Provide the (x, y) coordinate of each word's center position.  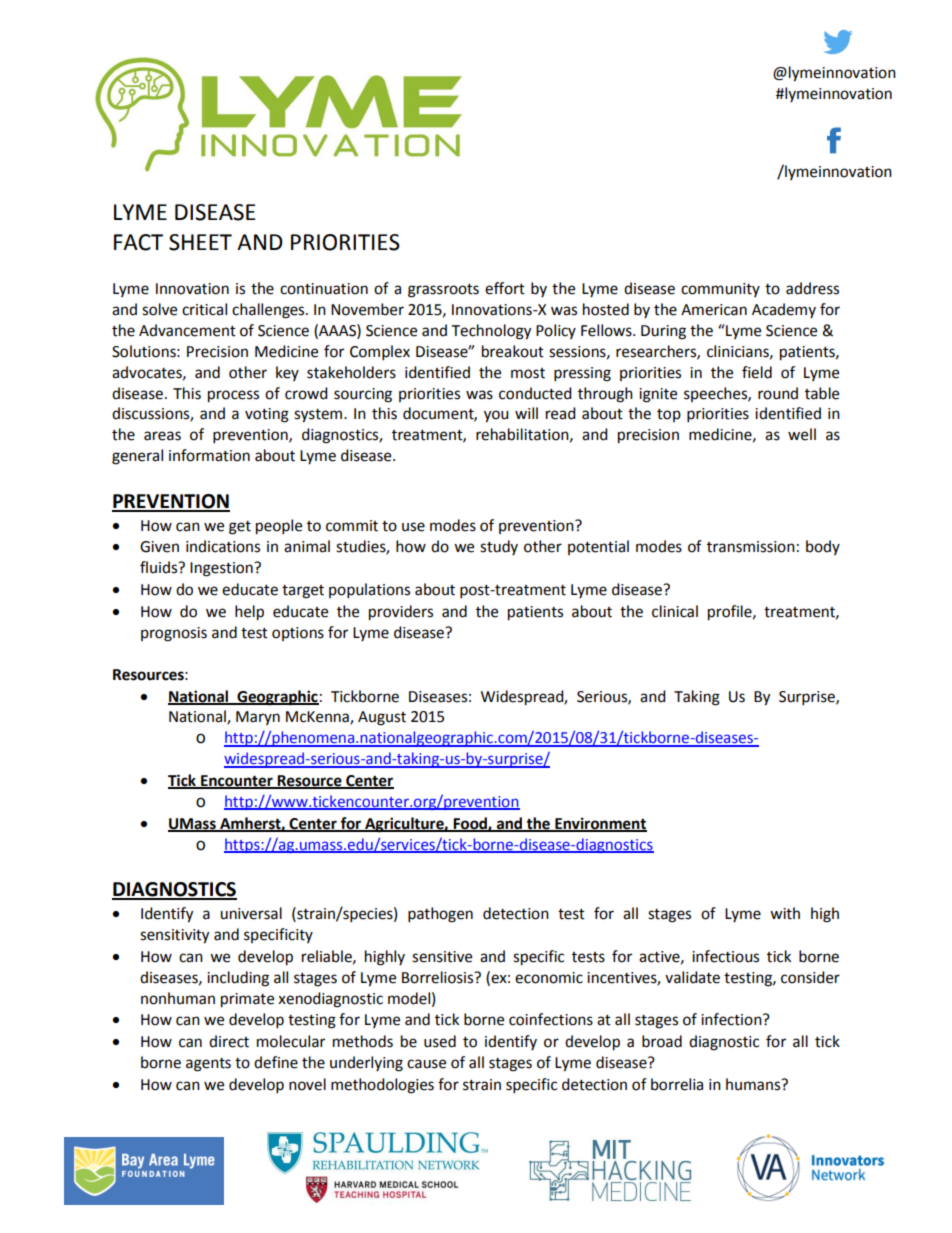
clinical (675, 611)
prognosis (174, 634)
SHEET (200, 242)
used (440, 1041)
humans (754, 1084)
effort (505, 288)
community (720, 290)
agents (208, 1065)
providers (401, 613)
